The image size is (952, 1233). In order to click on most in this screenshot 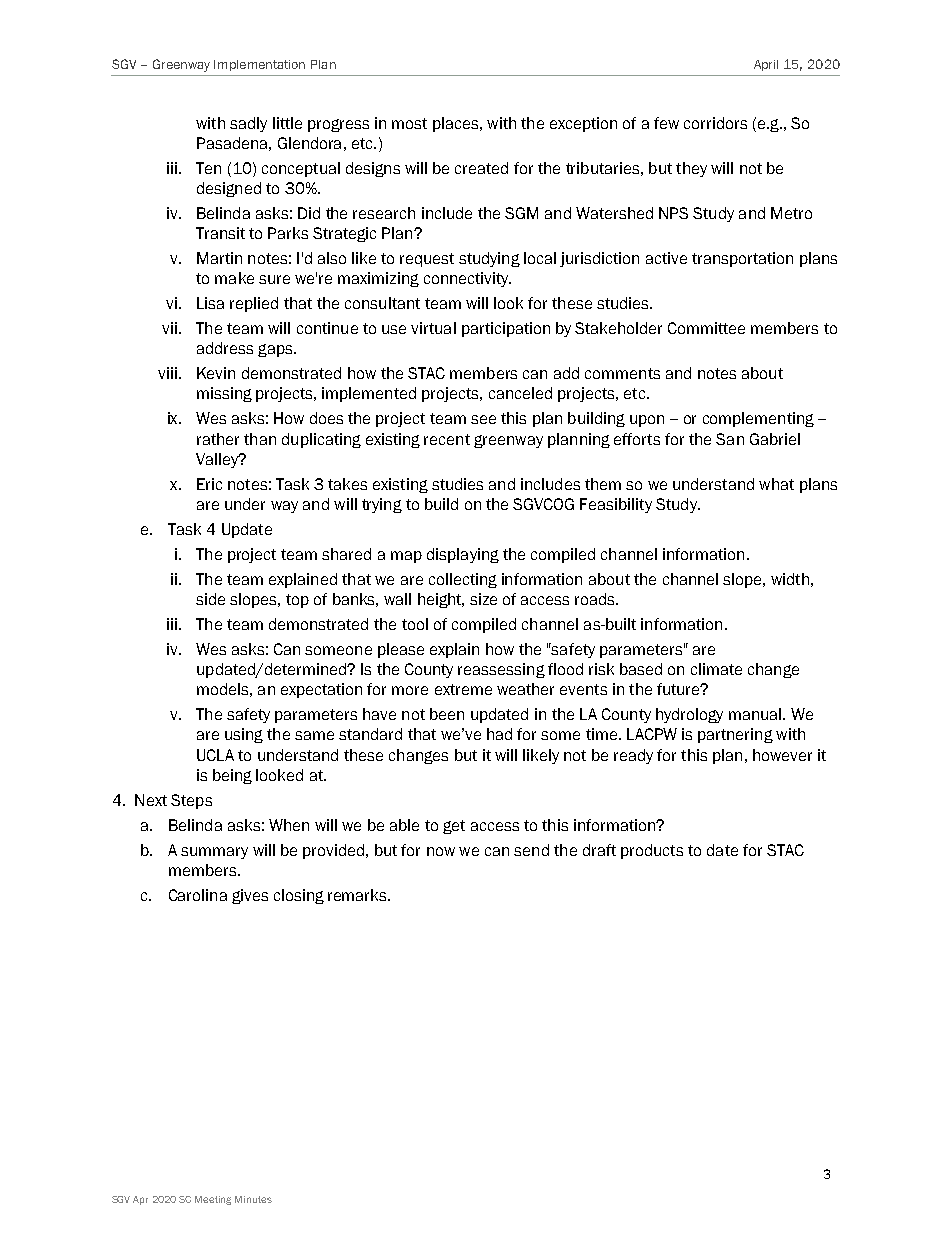, I will do `click(409, 123)`.
